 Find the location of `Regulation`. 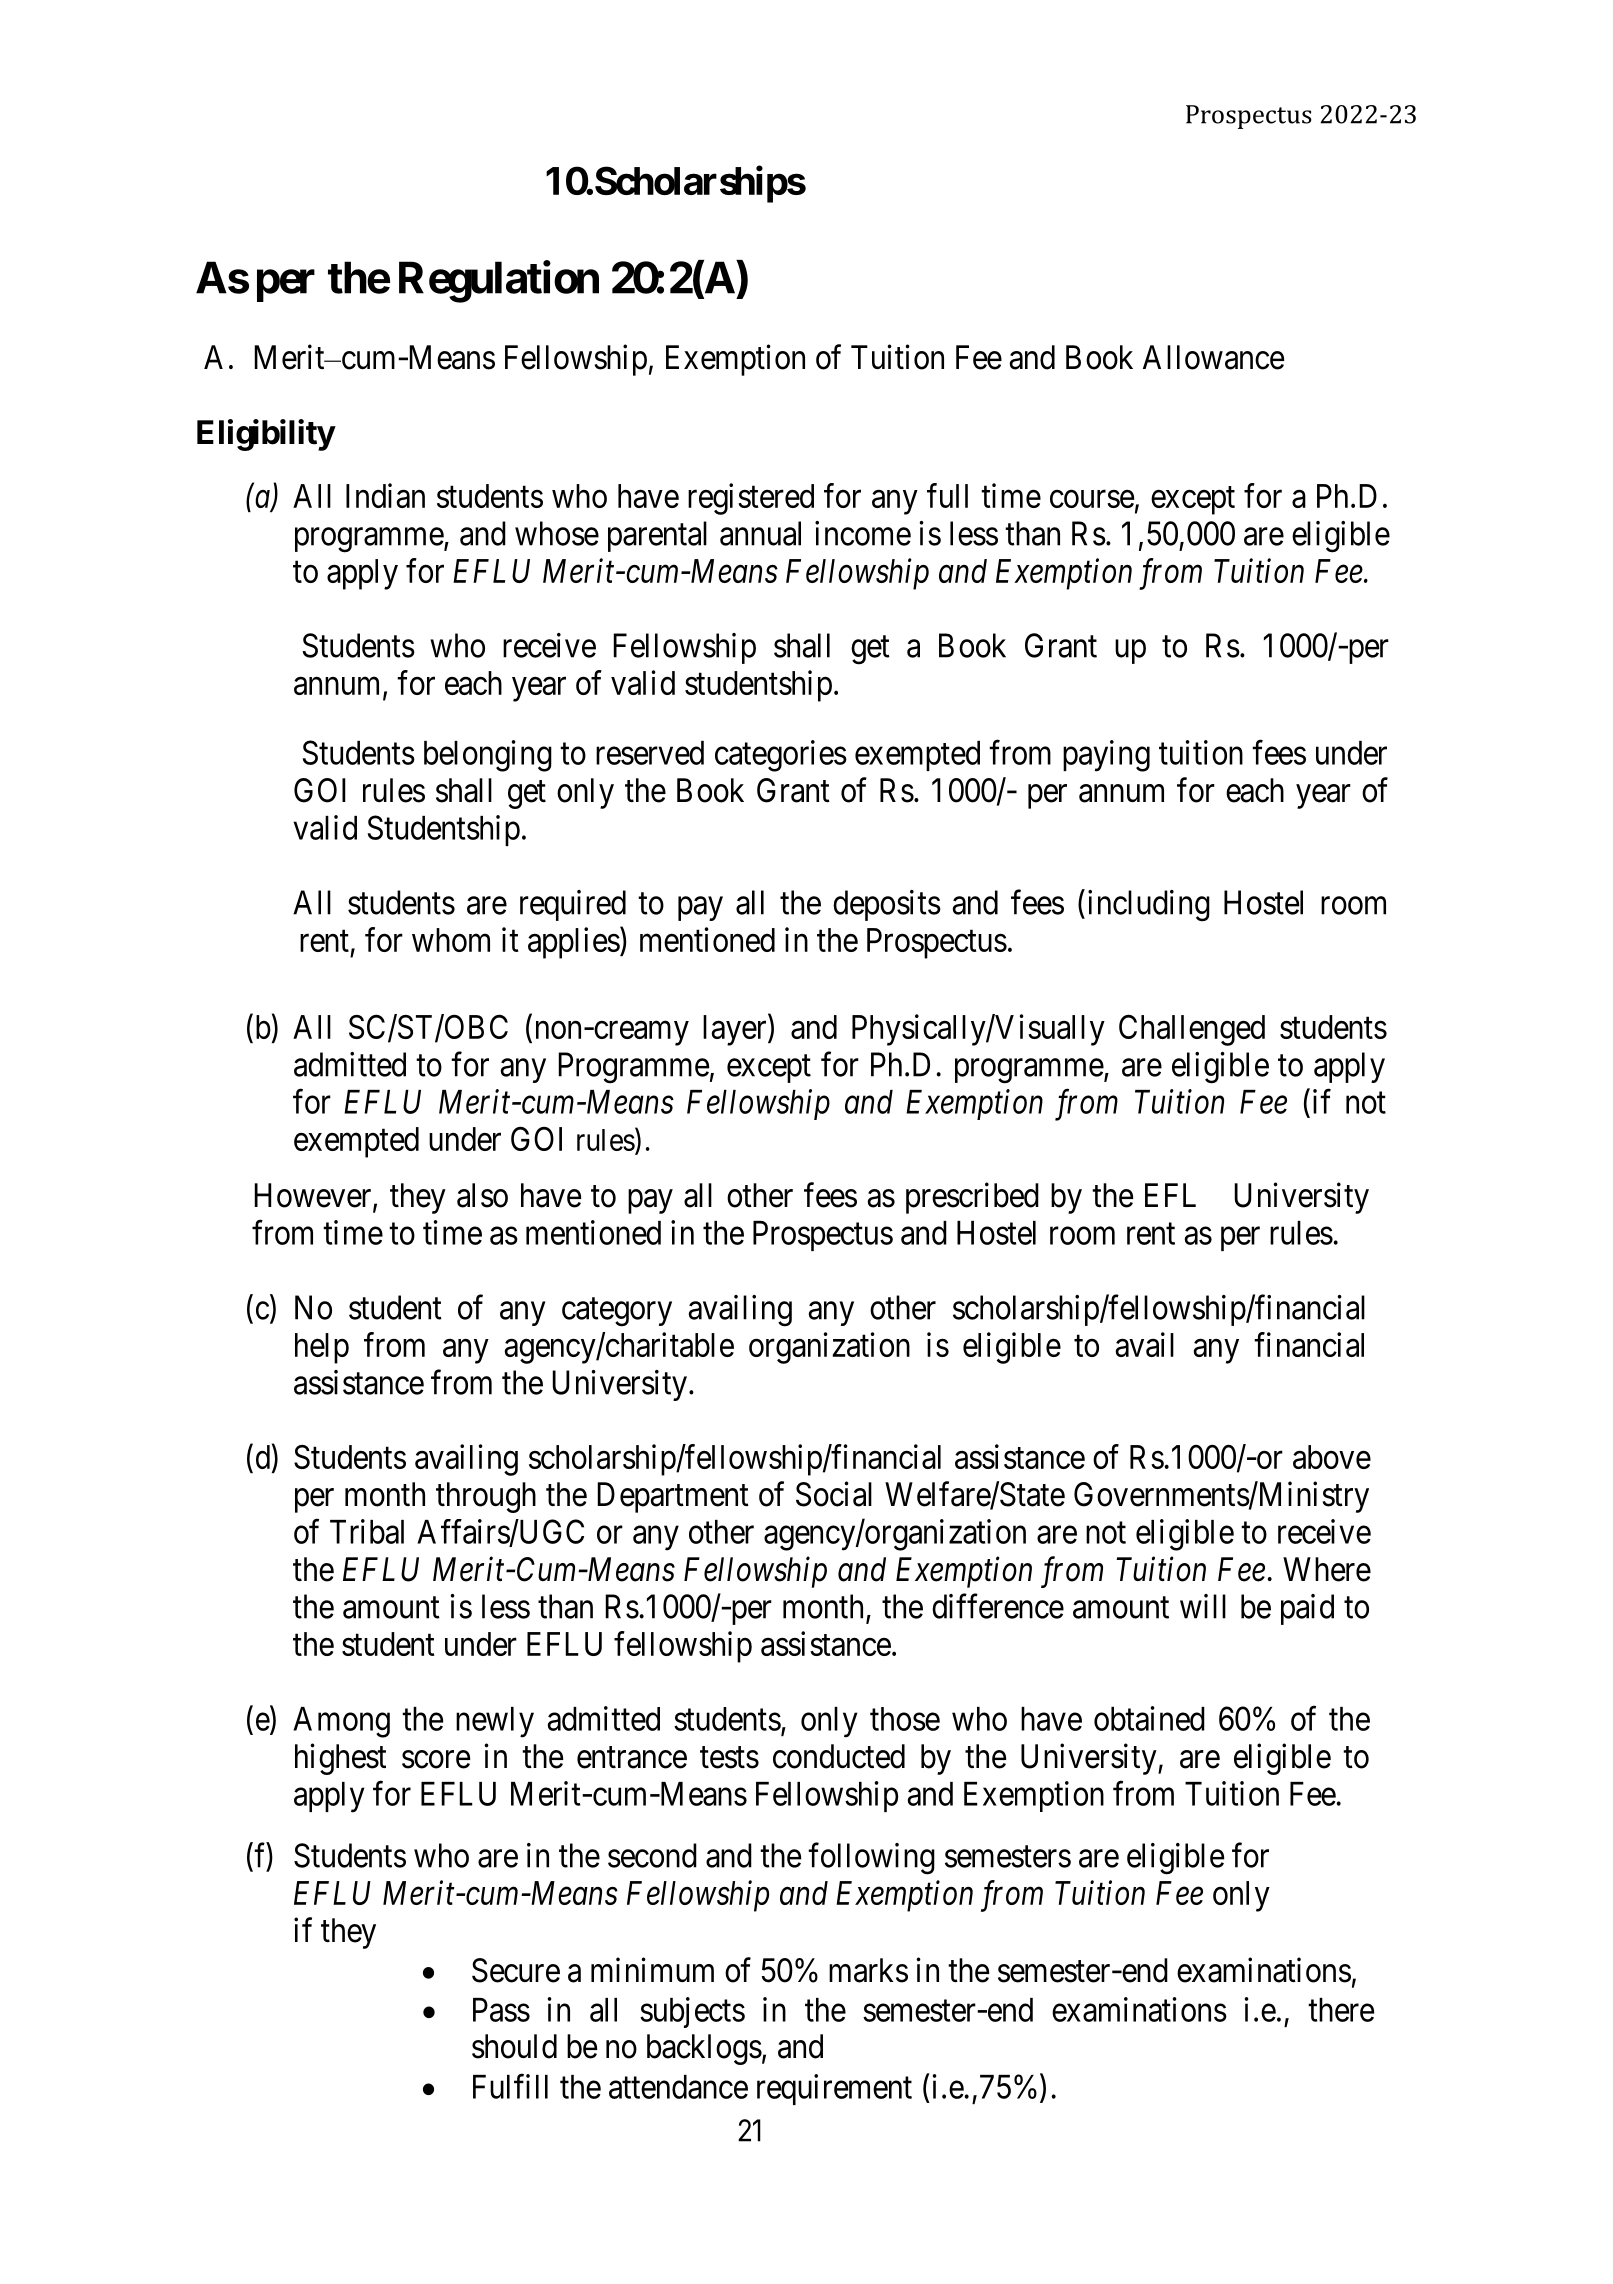

Regulation is located at coordinates (499, 282).
